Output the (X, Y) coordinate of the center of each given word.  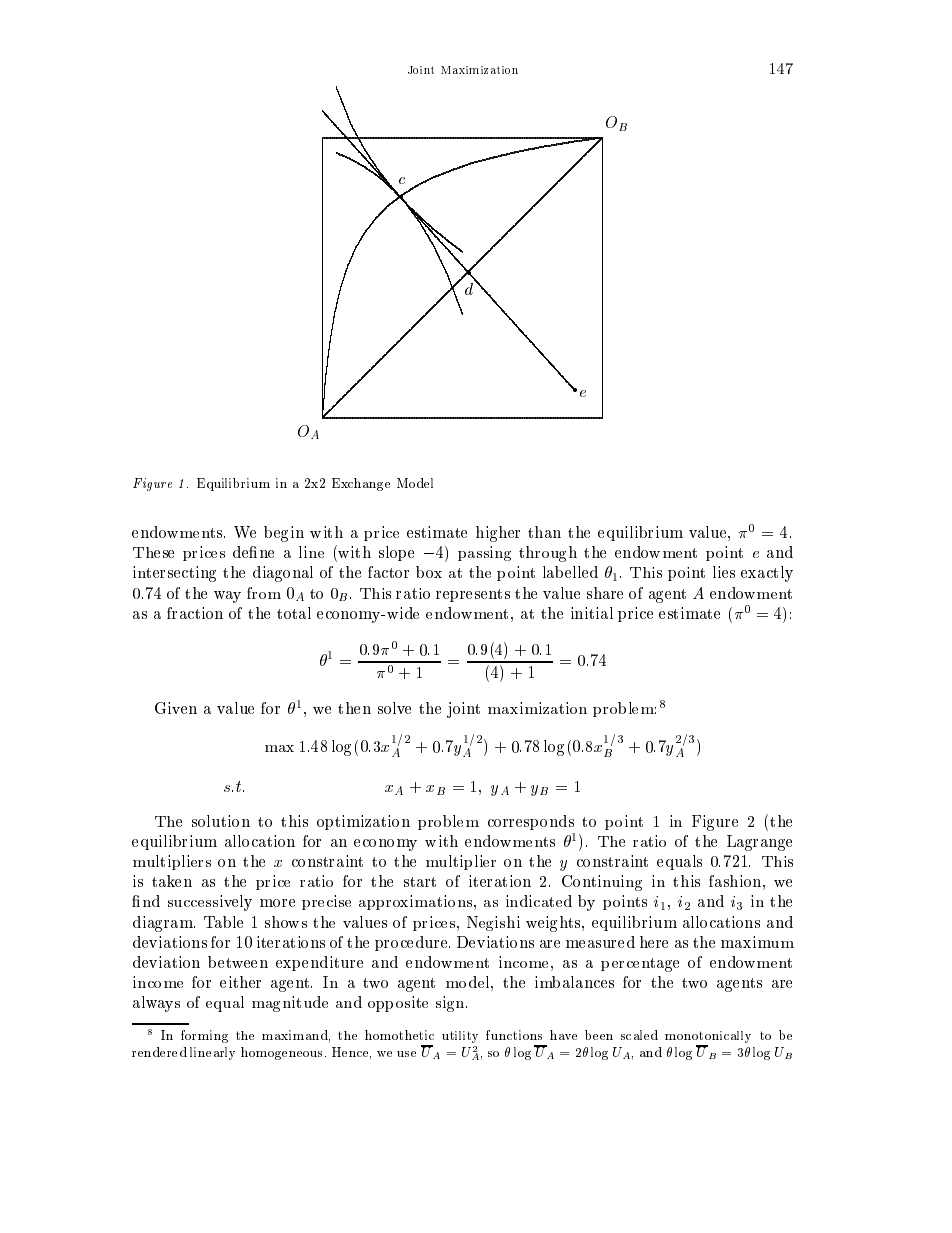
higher (498, 534)
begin (284, 534)
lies (724, 572)
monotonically (708, 1038)
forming (204, 1036)
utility (460, 1037)
